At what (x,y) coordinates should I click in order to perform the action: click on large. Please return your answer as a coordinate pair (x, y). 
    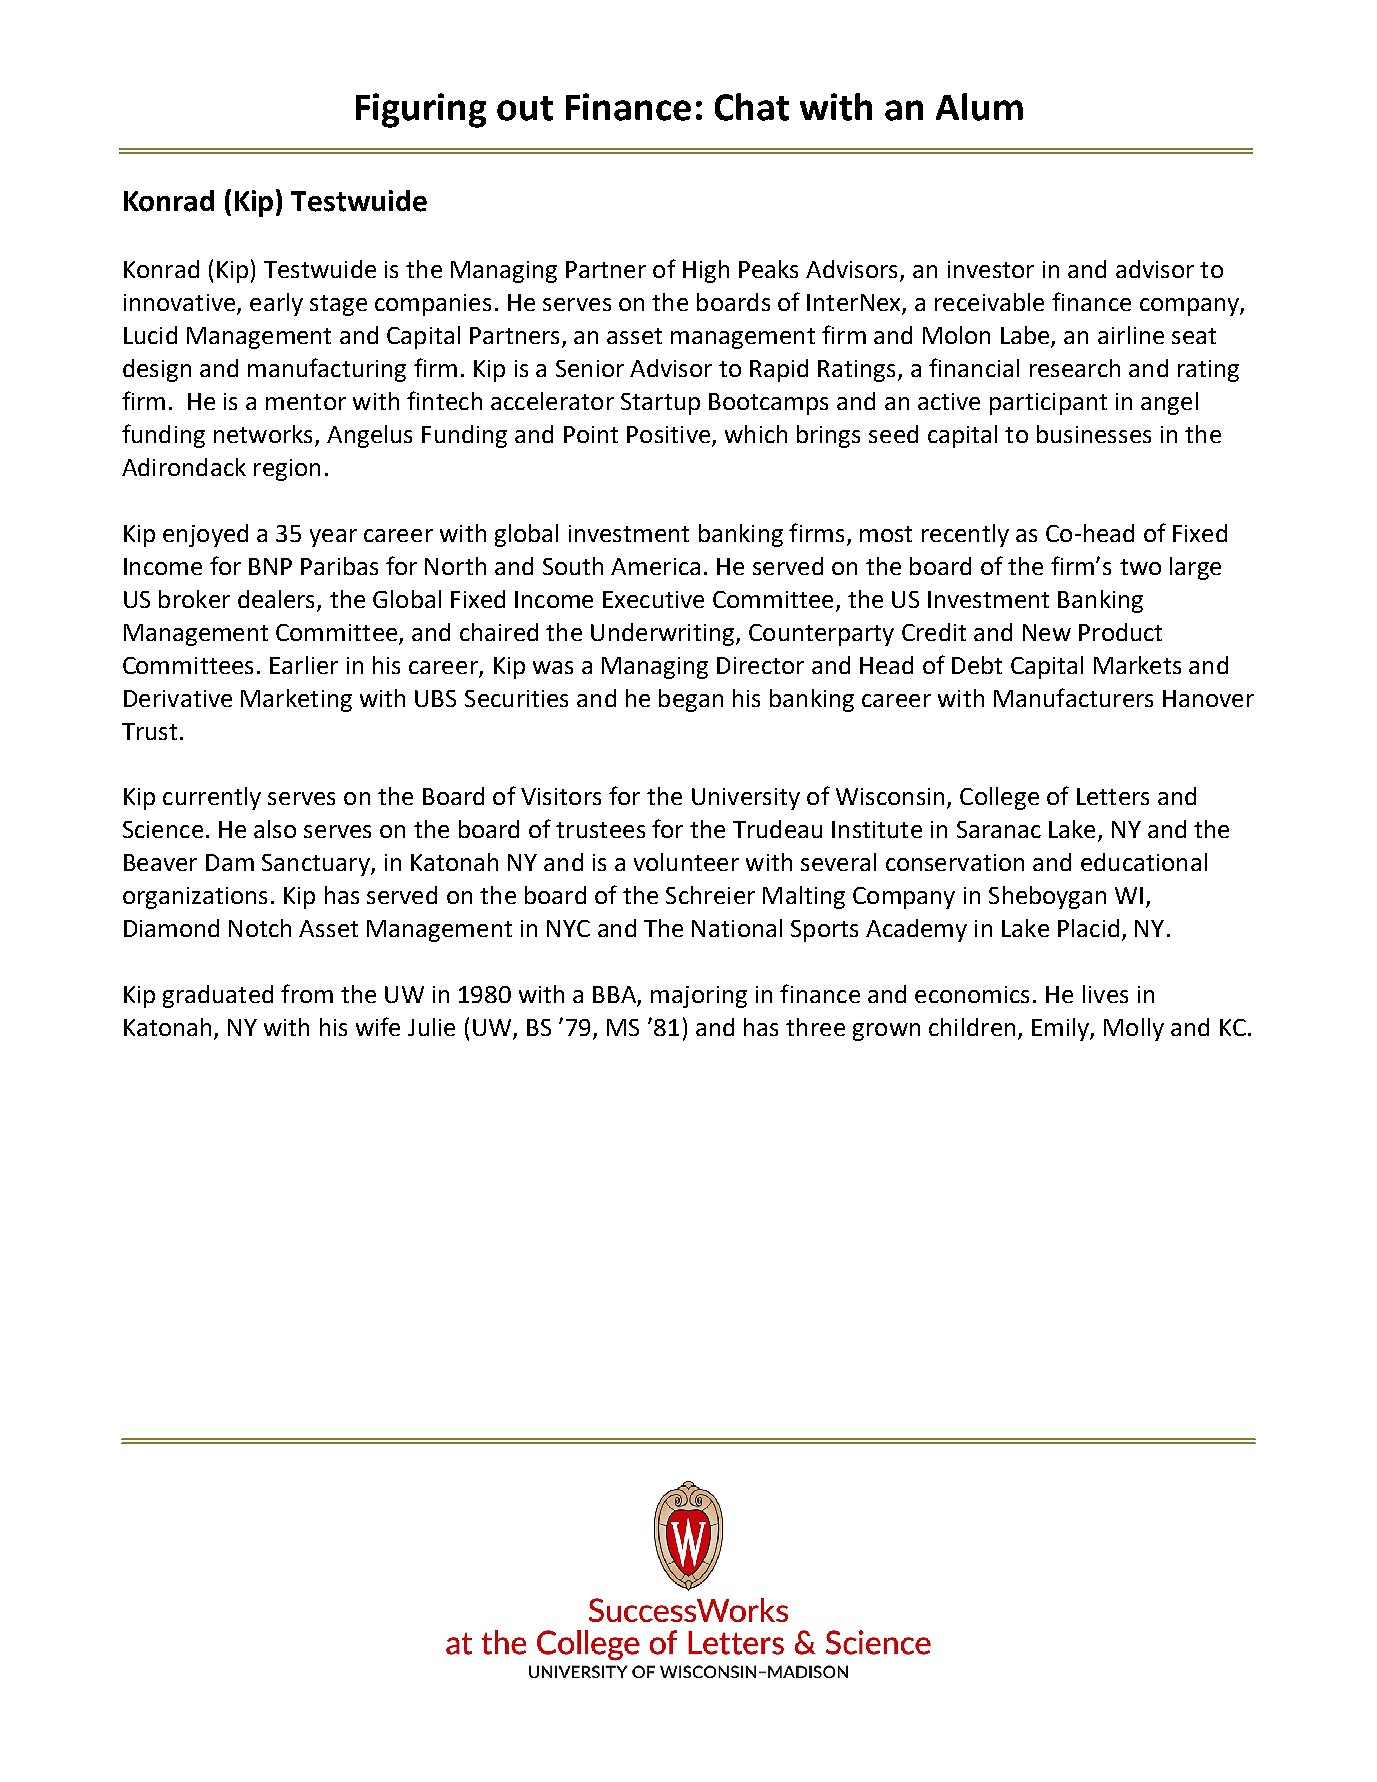
    Looking at the image, I should click on (1195, 568).
